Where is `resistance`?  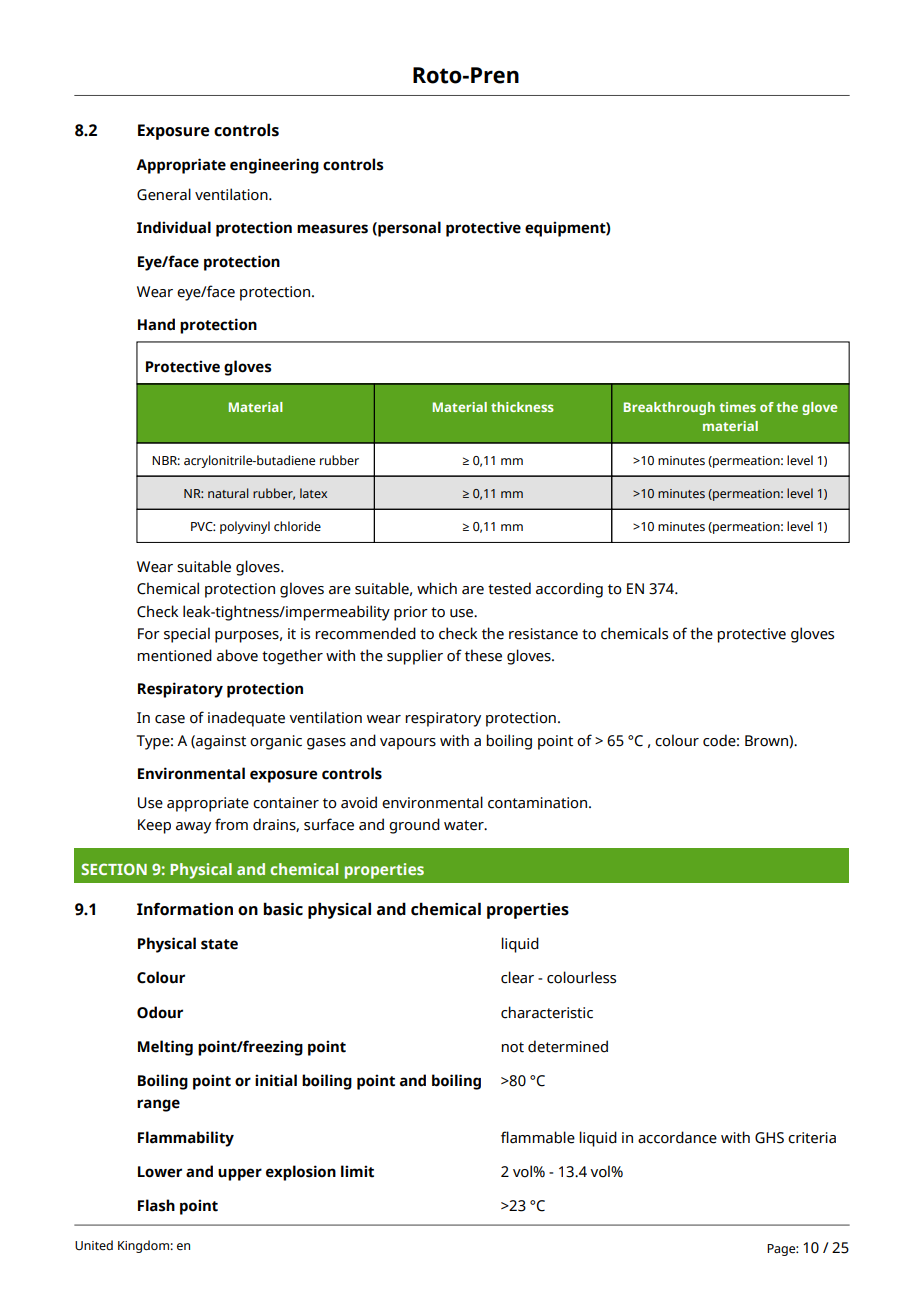 resistance is located at coordinates (543, 634).
